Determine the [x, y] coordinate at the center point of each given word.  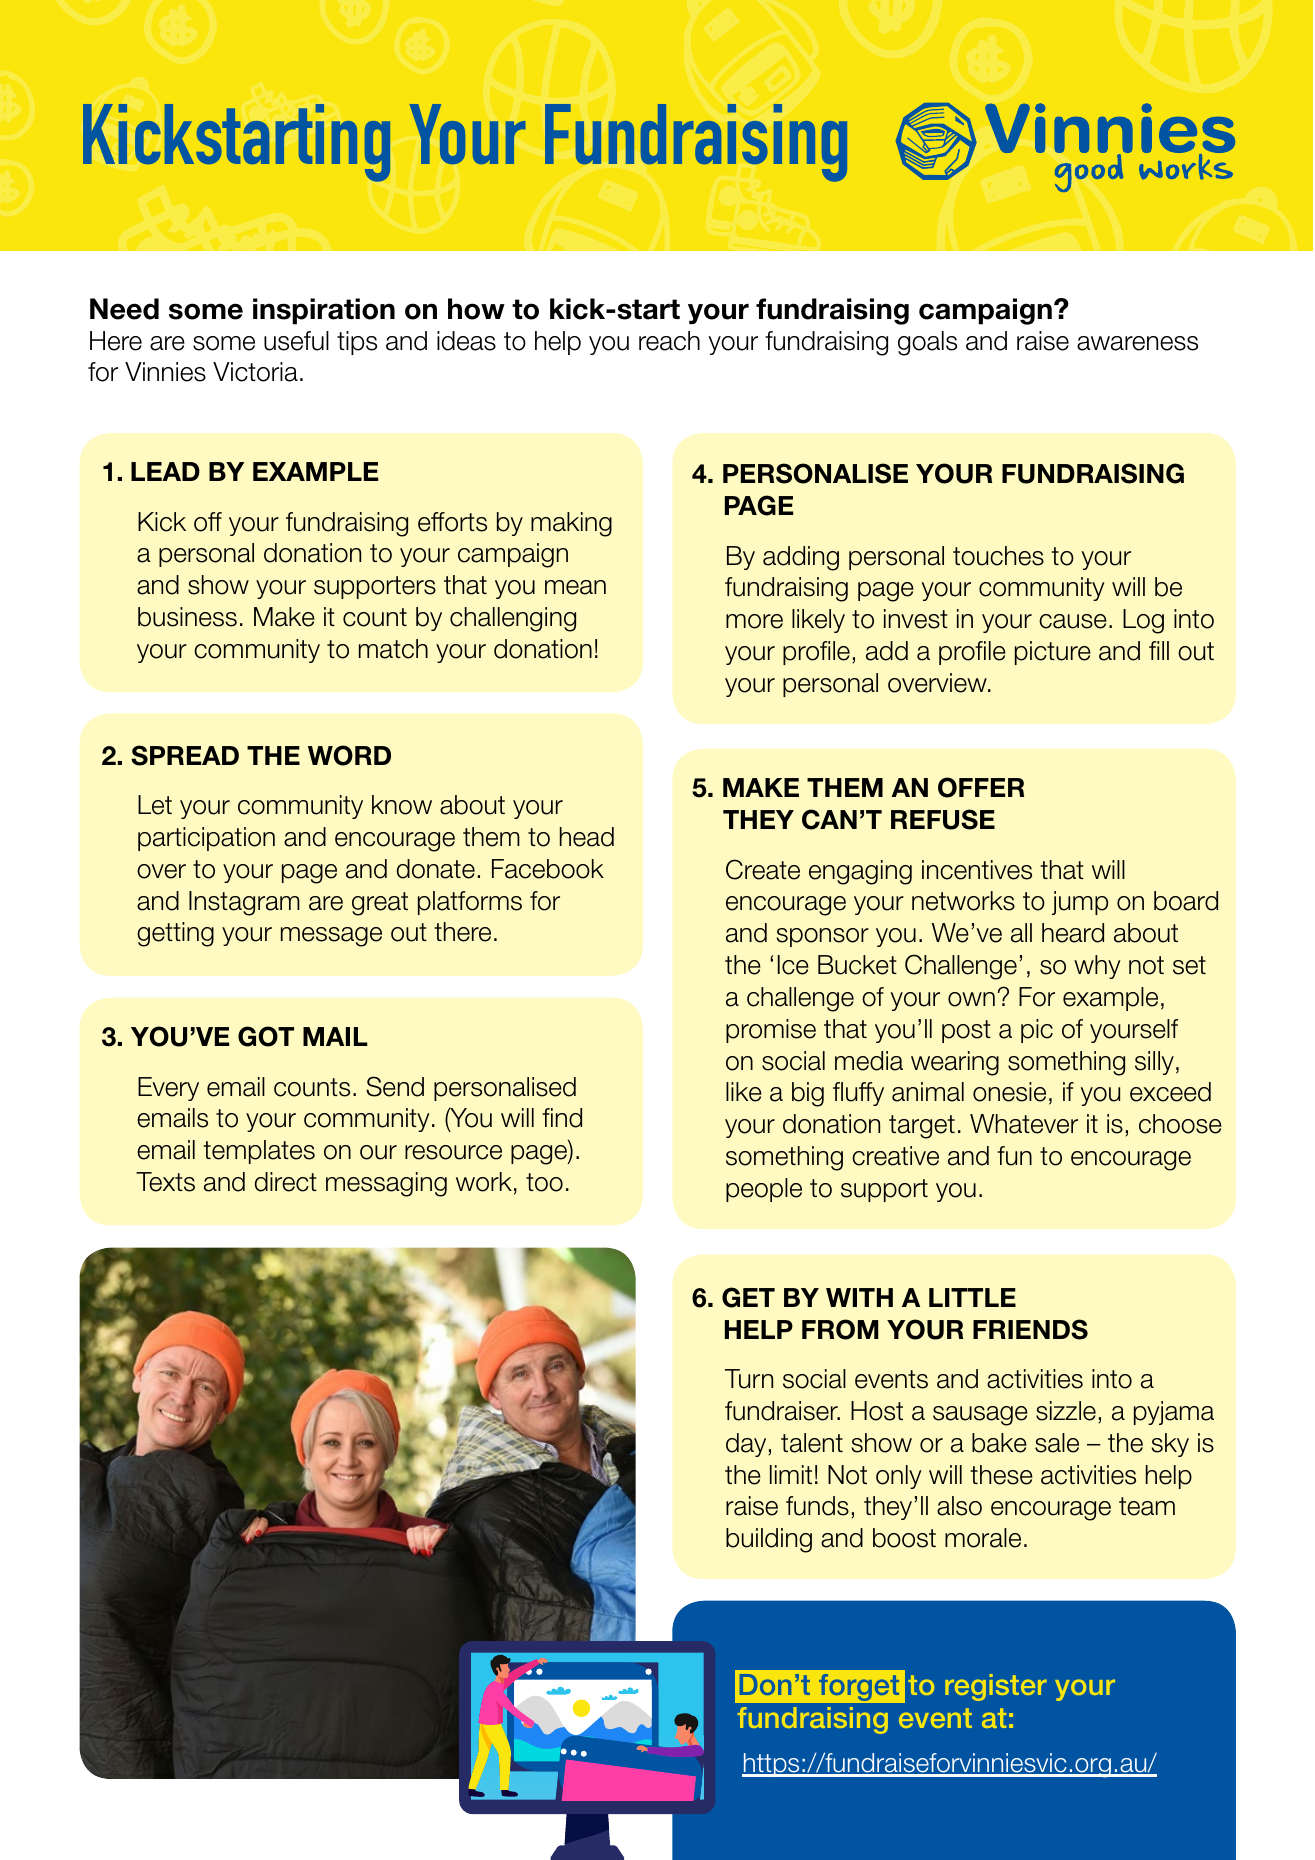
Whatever [1024, 1124]
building [769, 1540]
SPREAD [185, 755]
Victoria [255, 372]
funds [817, 1506]
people [764, 1190]
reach [669, 341]
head [587, 837]
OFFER [981, 787]
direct [286, 1182]
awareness [1137, 343]
